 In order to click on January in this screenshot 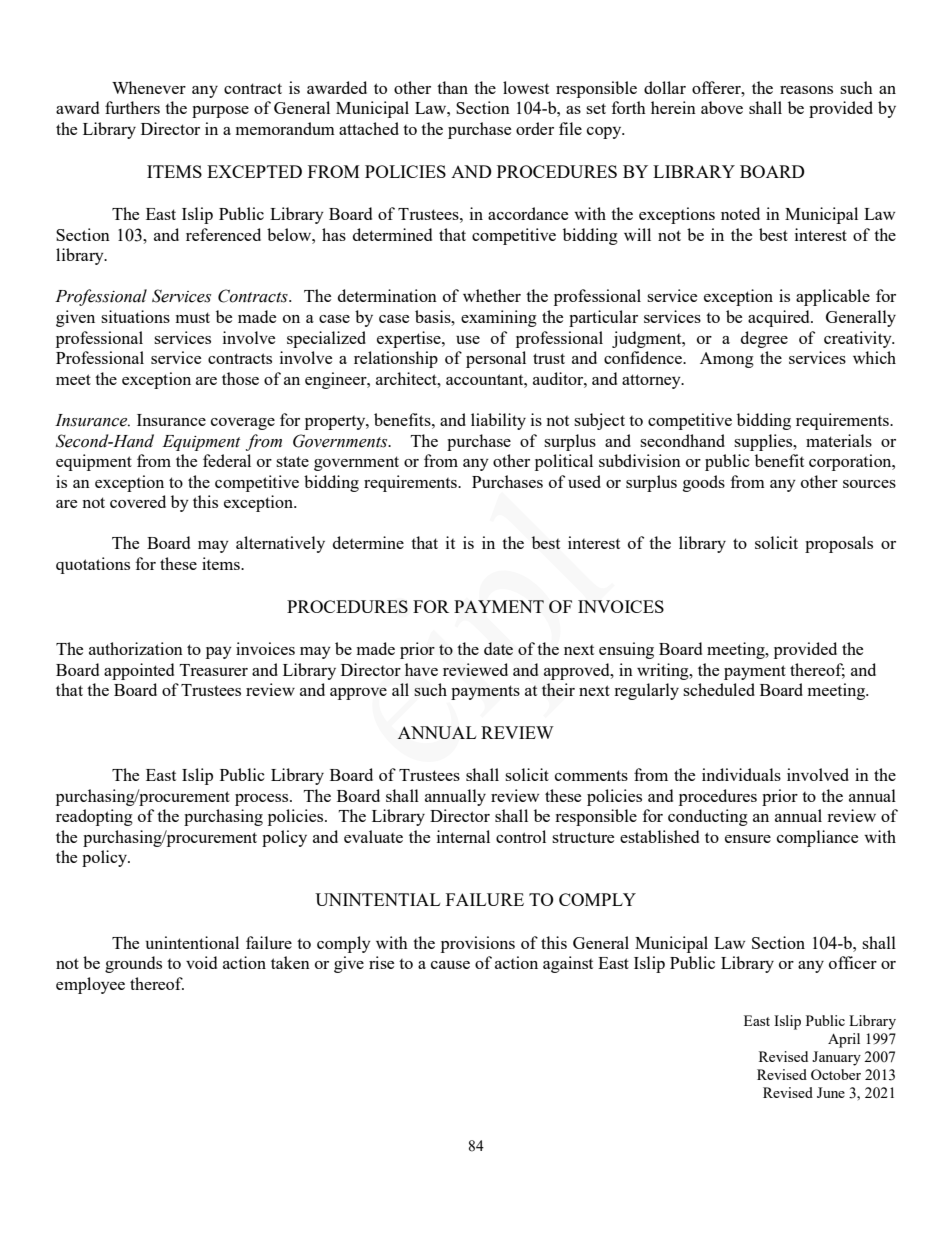, I will do `click(836, 1058)`.
